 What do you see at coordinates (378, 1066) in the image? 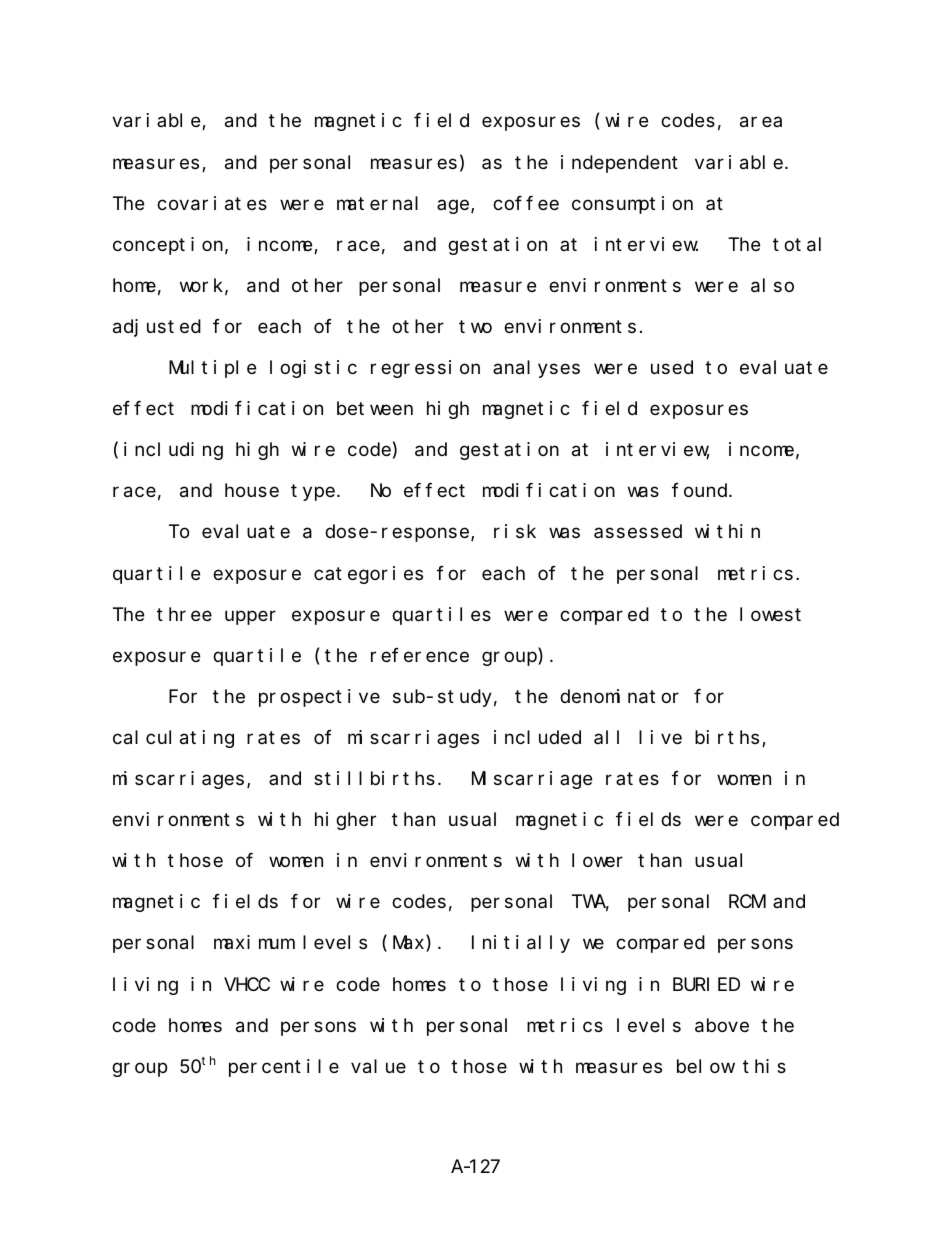
I see `value` at bounding box center [378, 1066].
